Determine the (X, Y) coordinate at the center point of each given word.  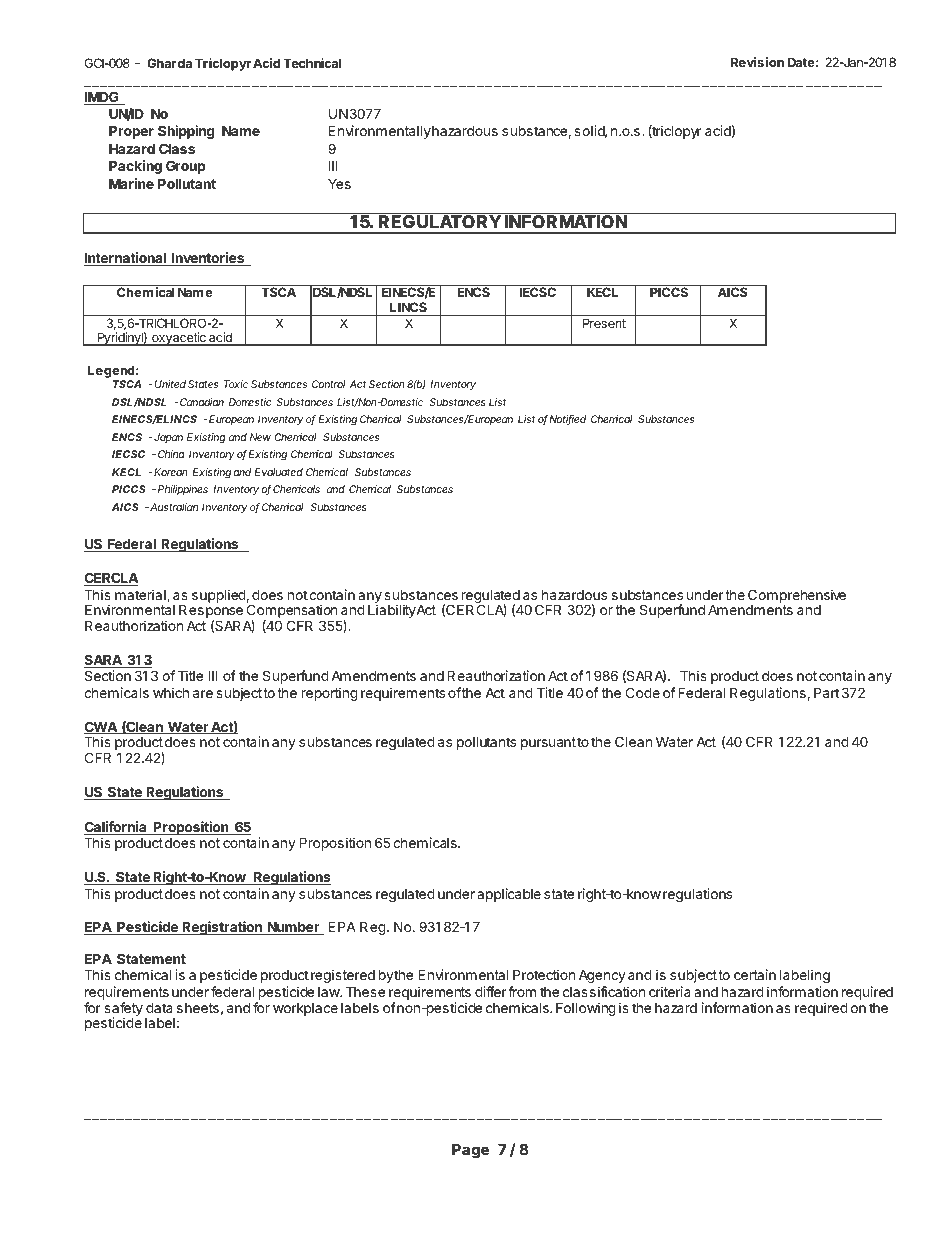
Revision (757, 62)
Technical (312, 63)
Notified (567, 420)
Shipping (186, 132)
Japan (168, 438)
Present (604, 323)
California (116, 828)
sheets (198, 1008)
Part (826, 692)
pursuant (548, 743)
